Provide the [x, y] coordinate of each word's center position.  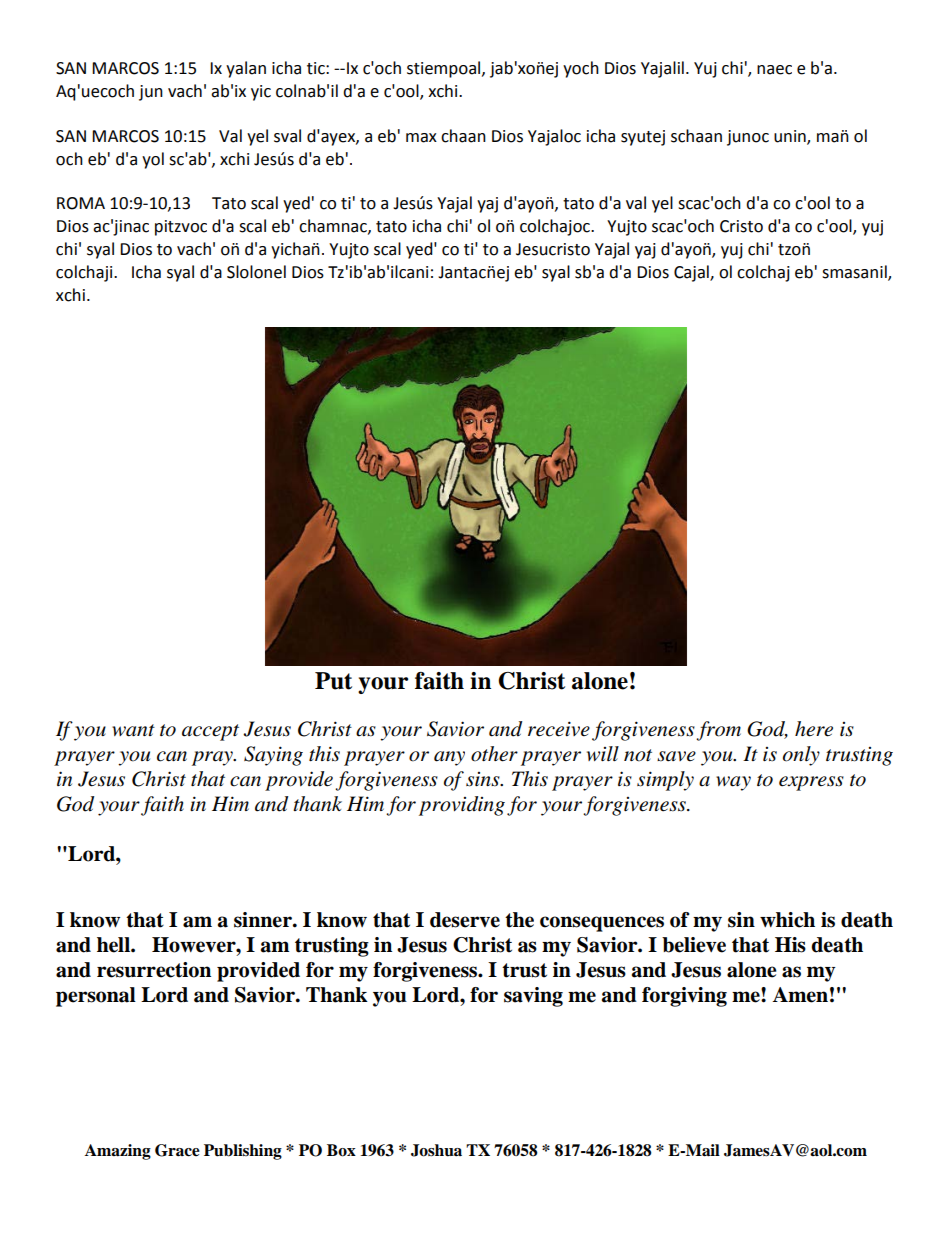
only [801, 756]
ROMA [81, 203]
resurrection [154, 970]
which [787, 920]
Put [333, 681]
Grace [177, 1150]
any [449, 758]
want [133, 730]
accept [210, 732]
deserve [465, 920]
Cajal [692, 273]
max [421, 138]
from [718, 731]
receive [559, 729]
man [833, 137]
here [814, 729]
